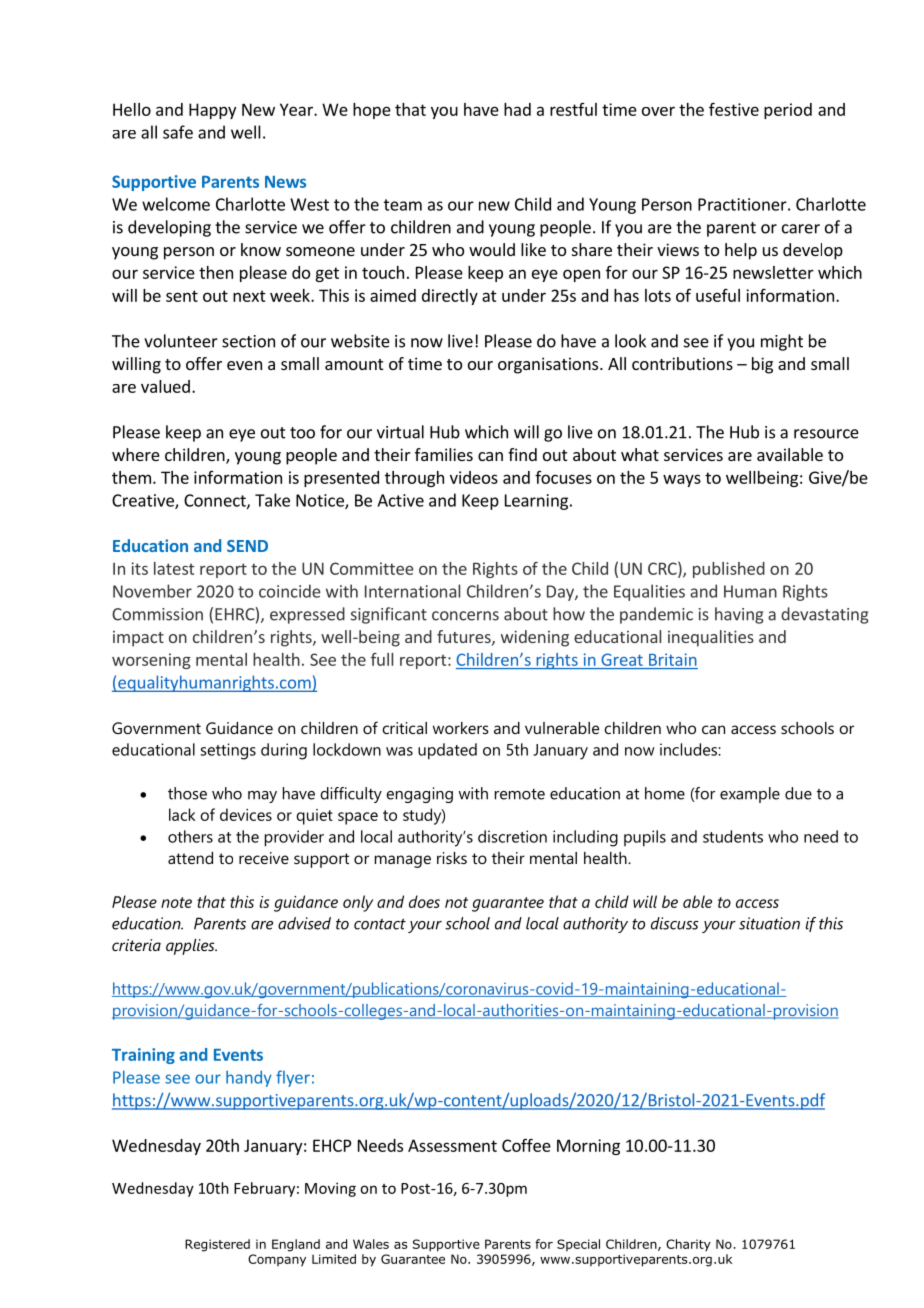  What do you see at coordinates (734, 109) in the screenshot?
I see `festive` at bounding box center [734, 109].
